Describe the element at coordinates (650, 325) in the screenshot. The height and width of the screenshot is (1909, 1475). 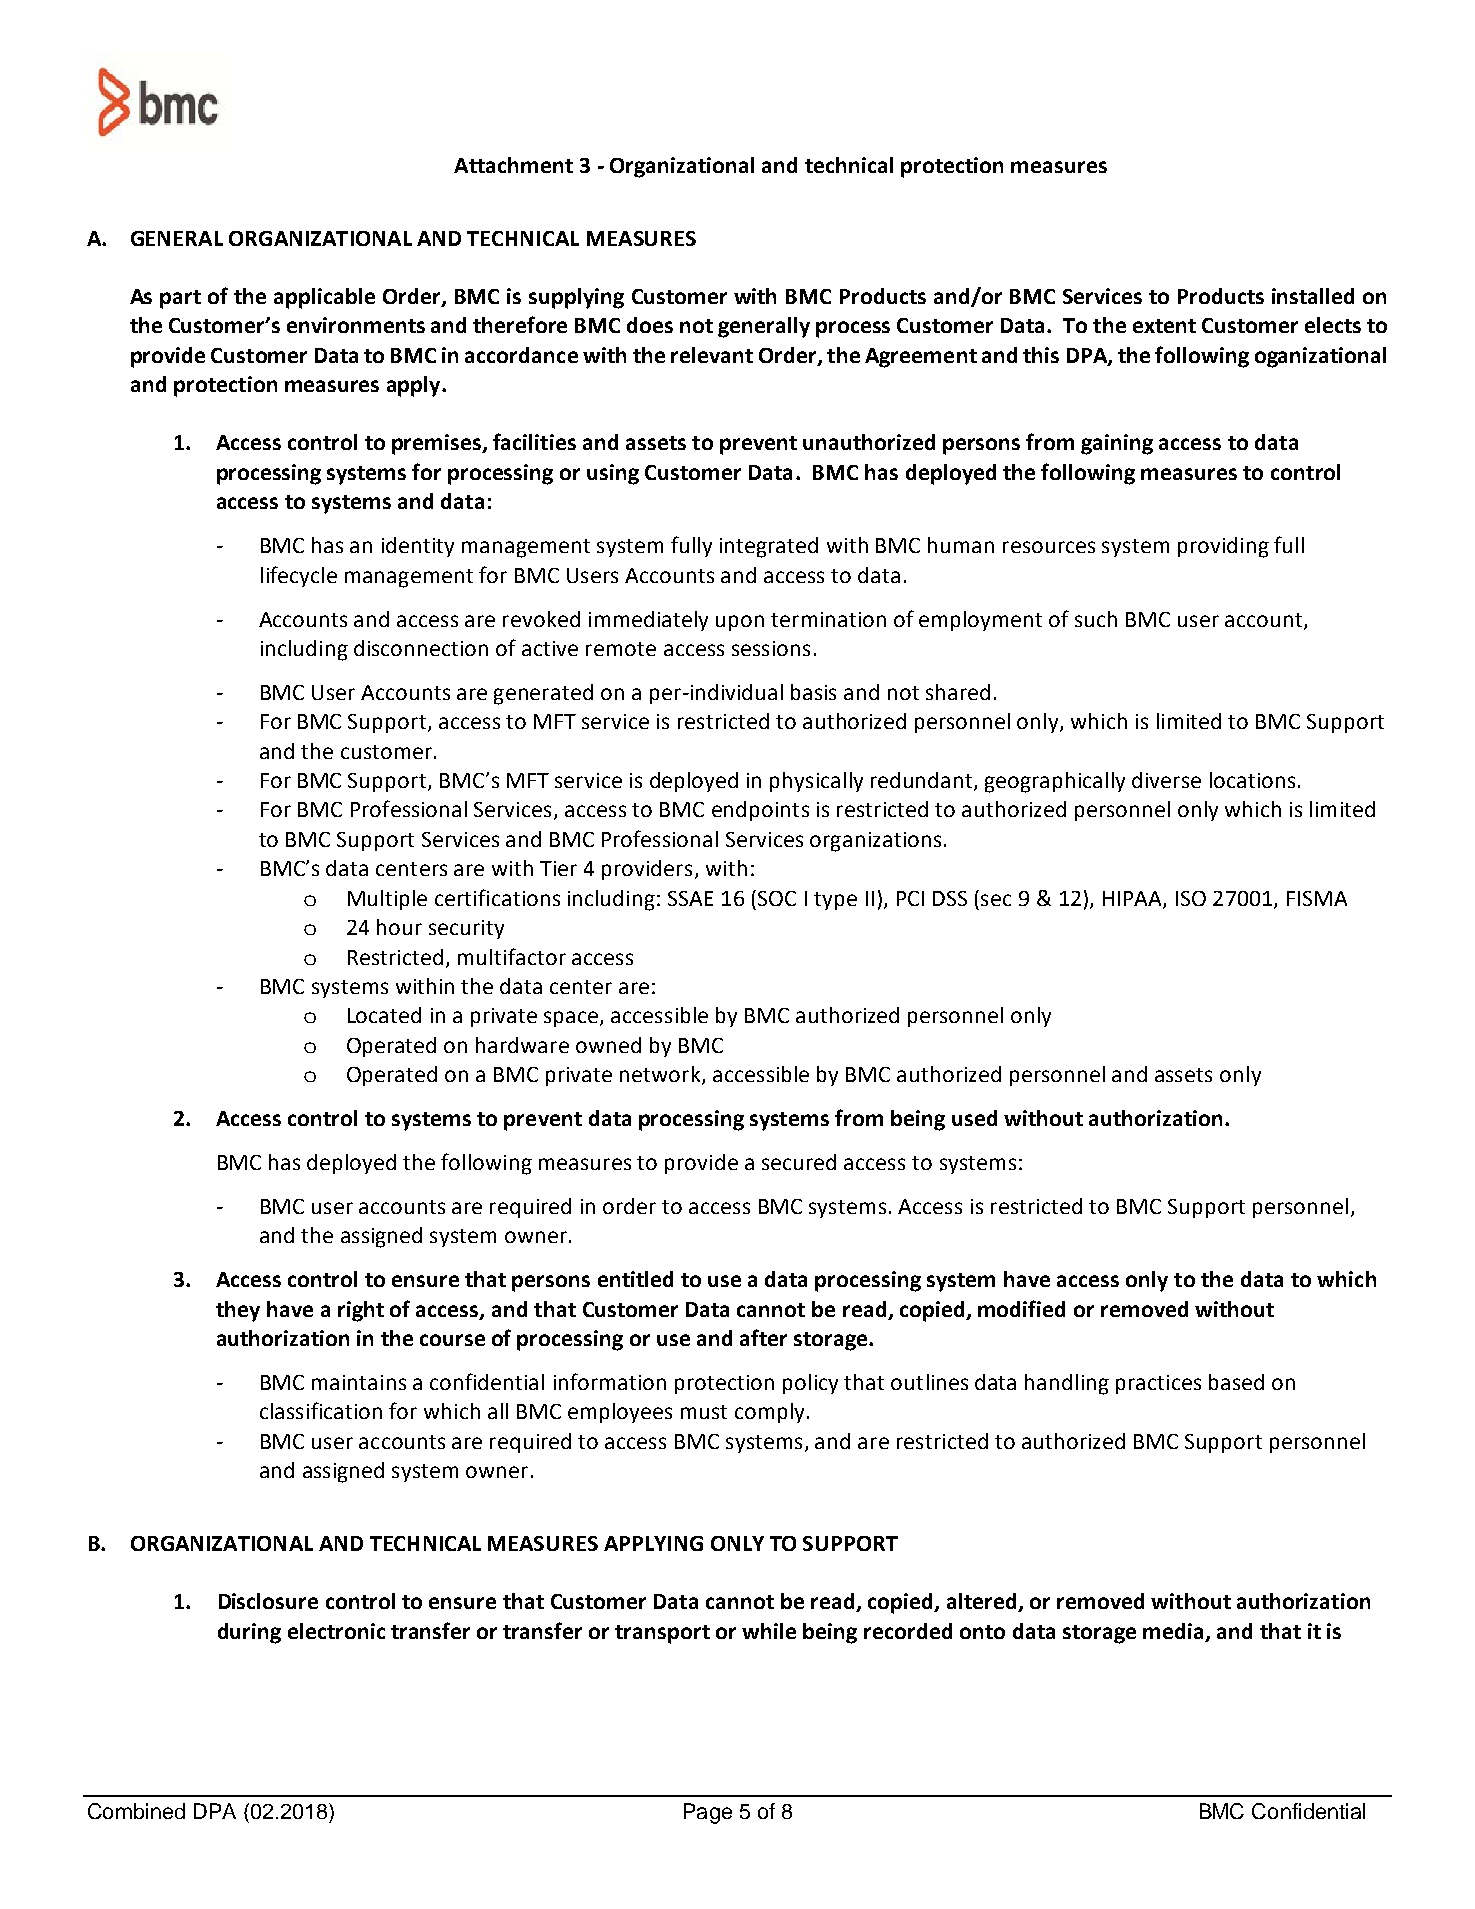
I see `does` at that location.
